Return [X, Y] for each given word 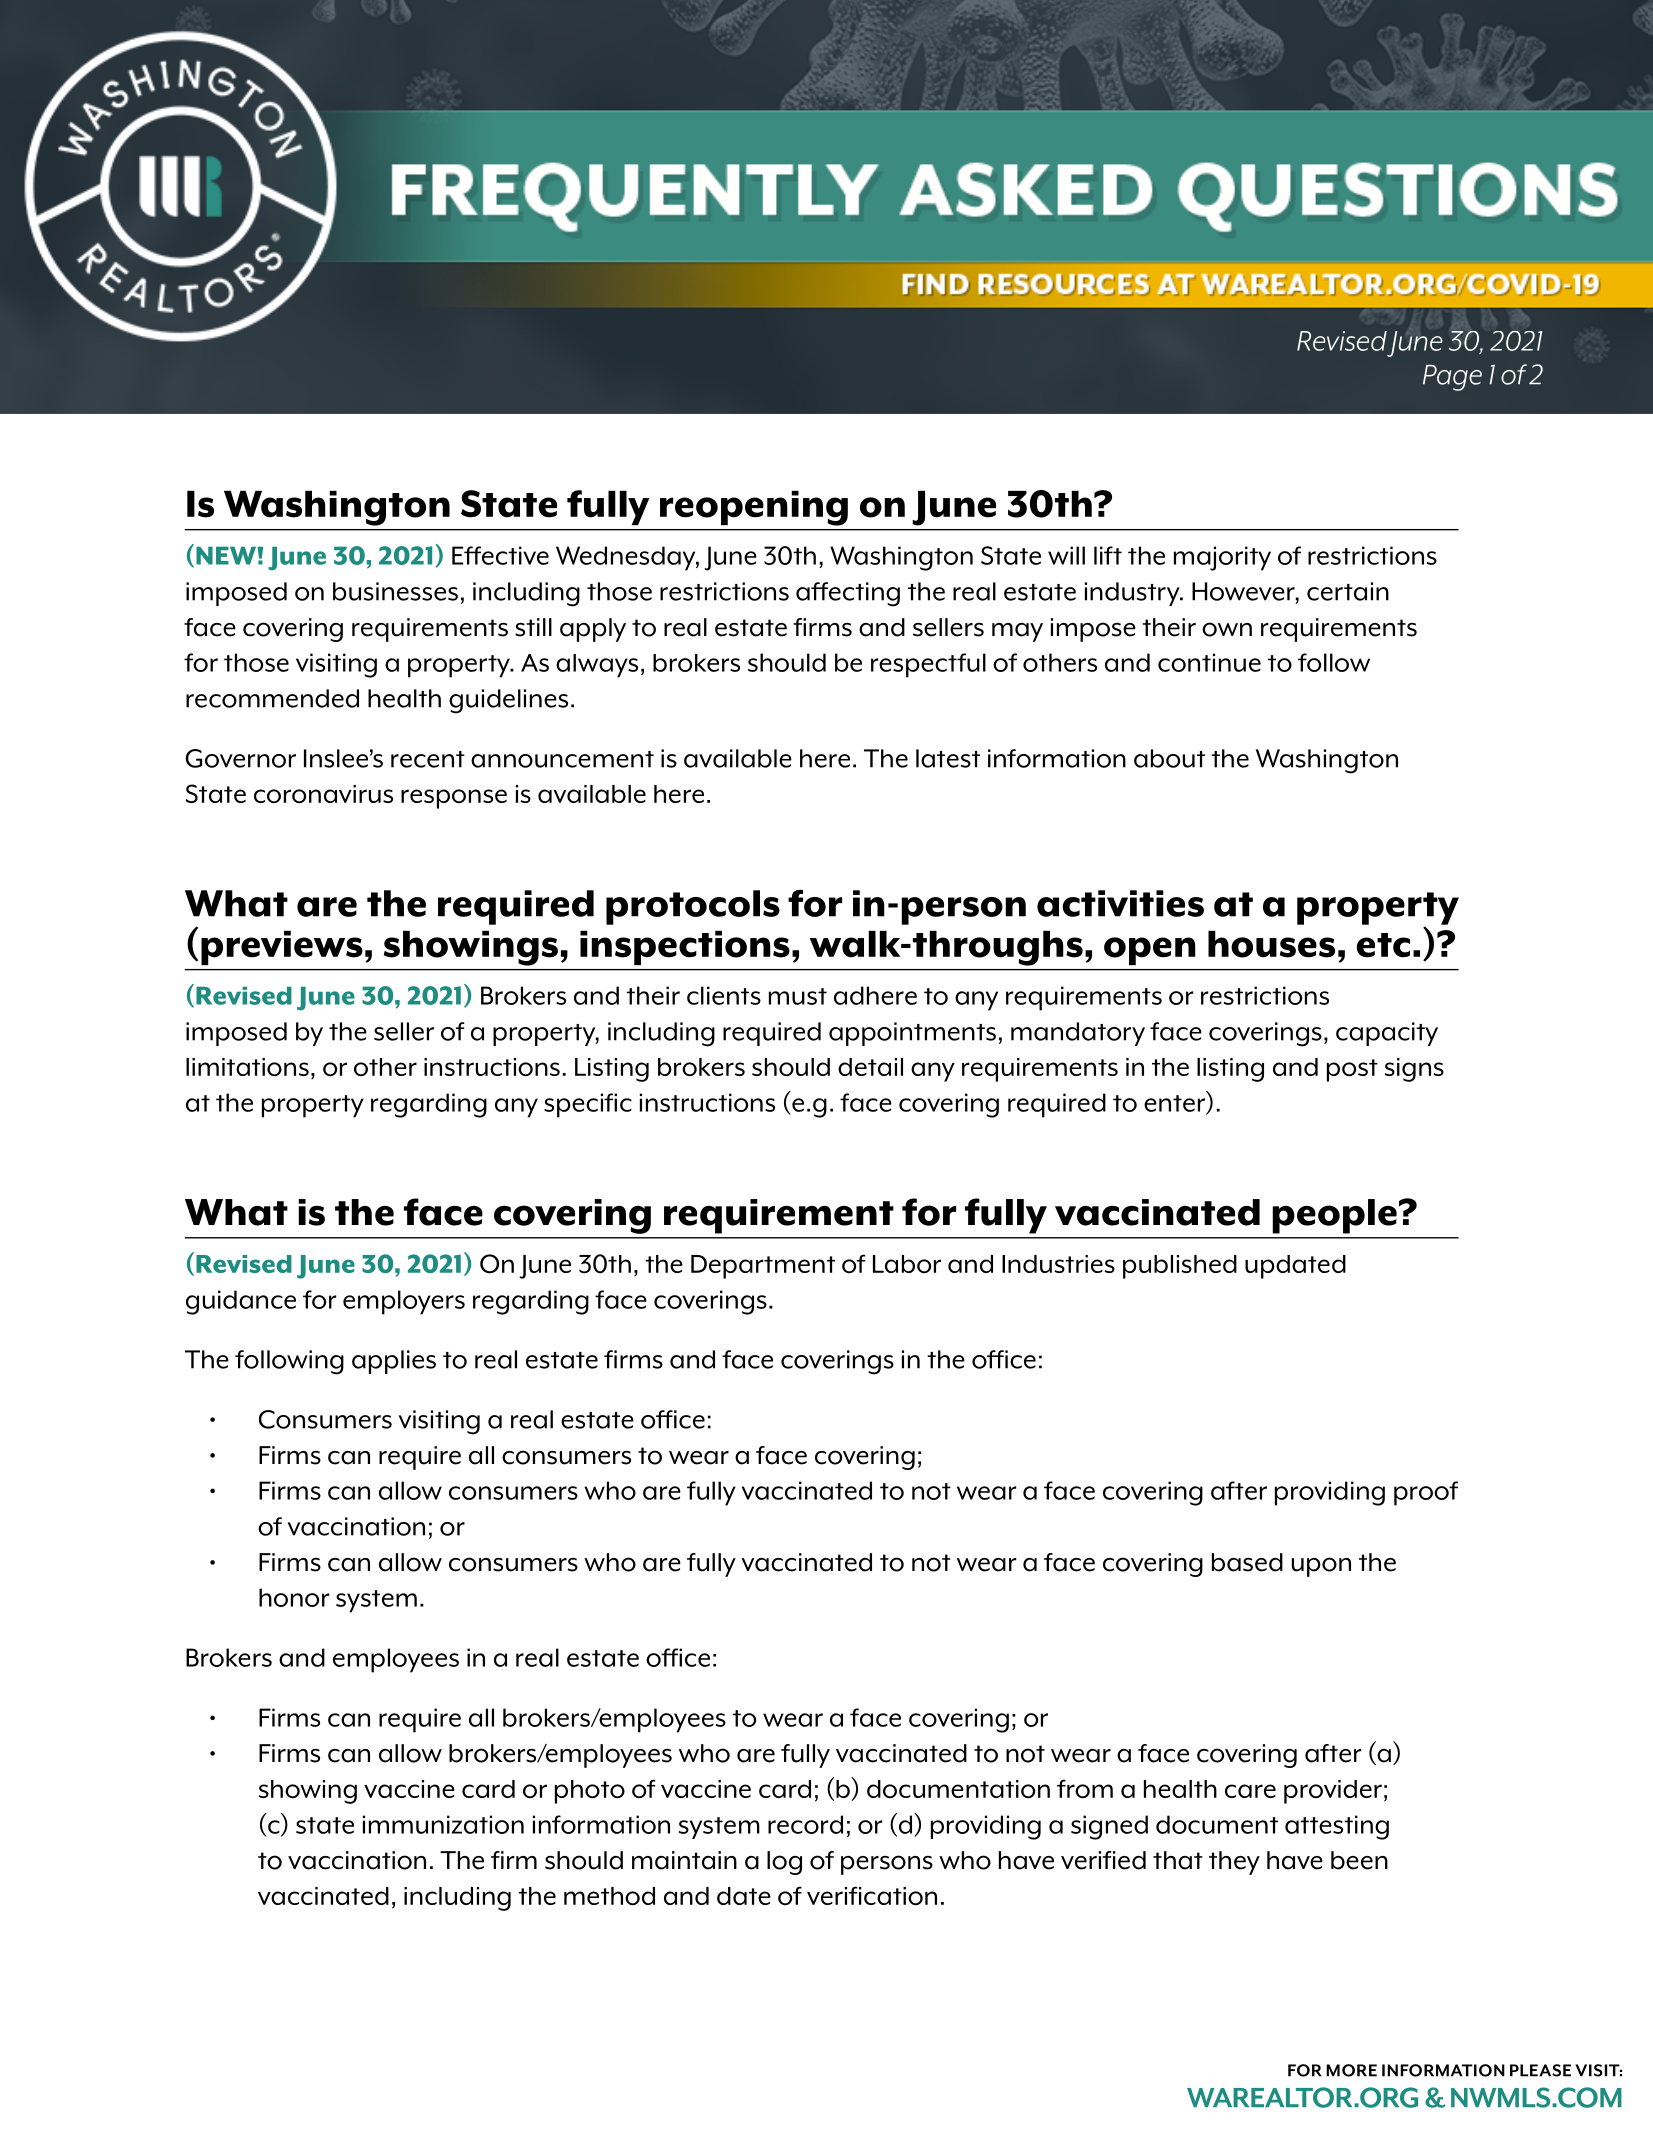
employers [404, 1302]
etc [1383, 945]
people [1334, 1216]
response [454, 799]
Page [1452, 378]
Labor [907, 1264]
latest [948, 758]
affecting [848, 594]
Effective [500, 555]
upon [1321, 1567]
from [1085, 1789]
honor [294, 1597]
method [609, 1896]
